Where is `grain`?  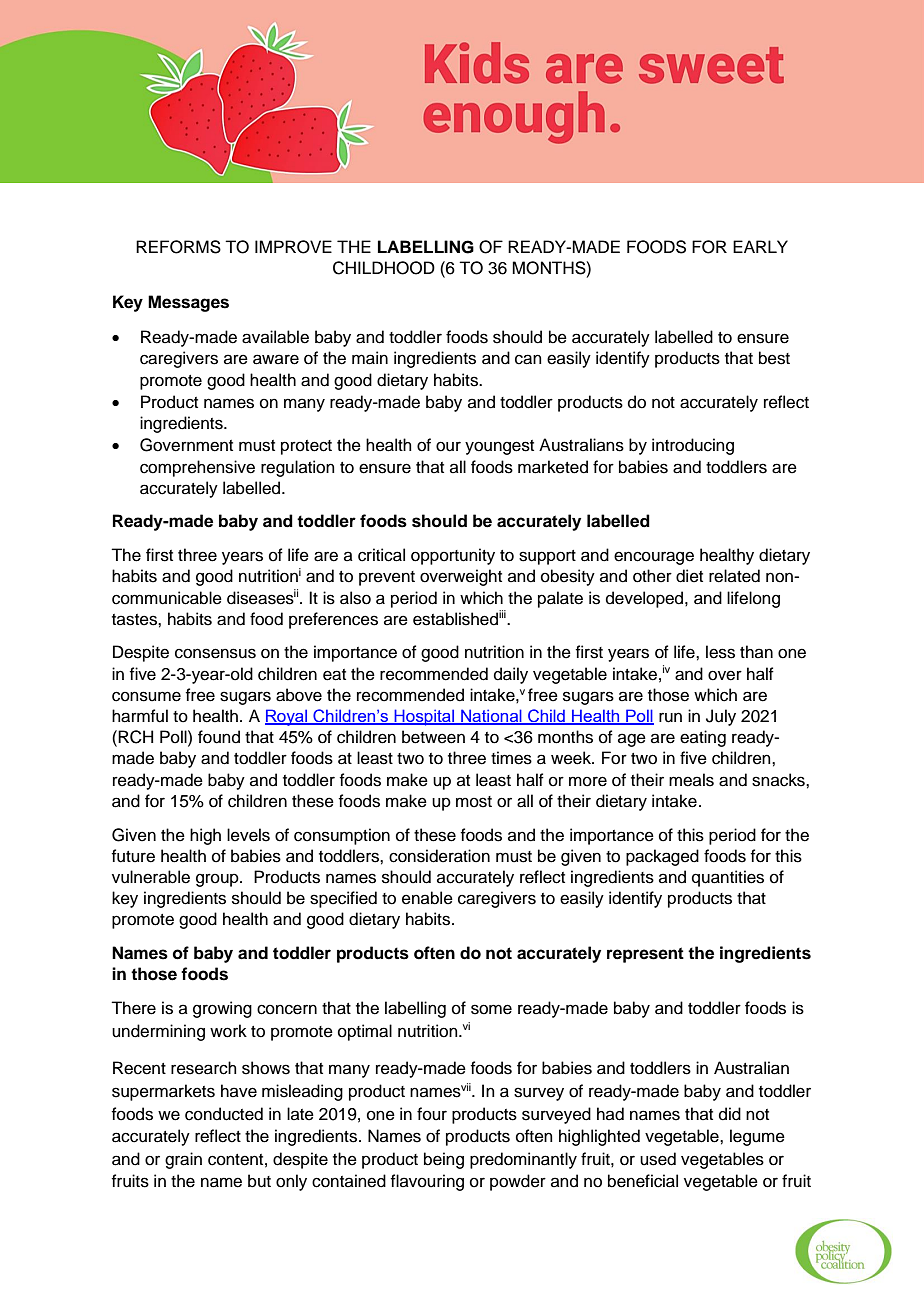
grain is located at coordinates (183, 1160).
